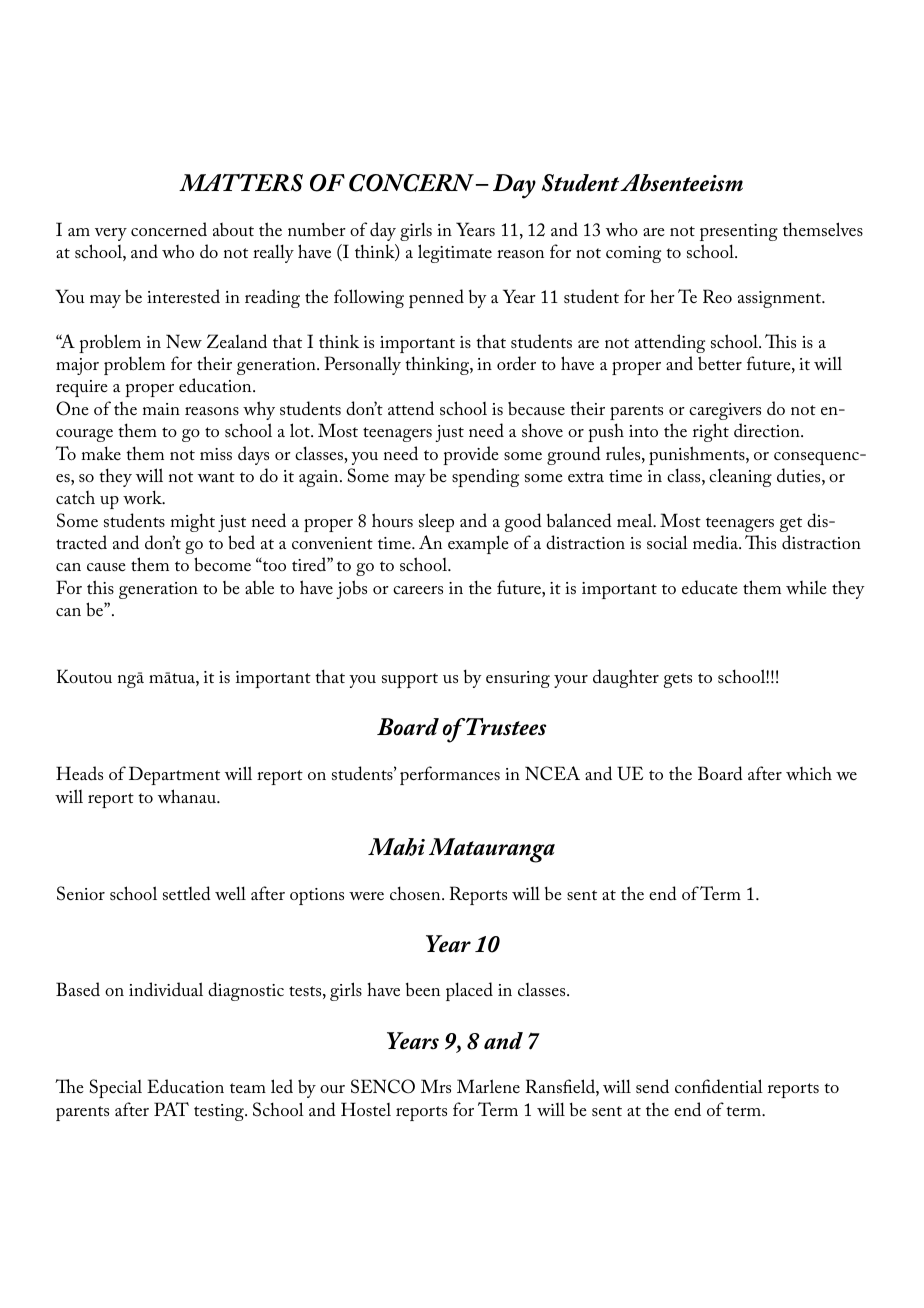  I want to click on coming, so click(633, 254).
